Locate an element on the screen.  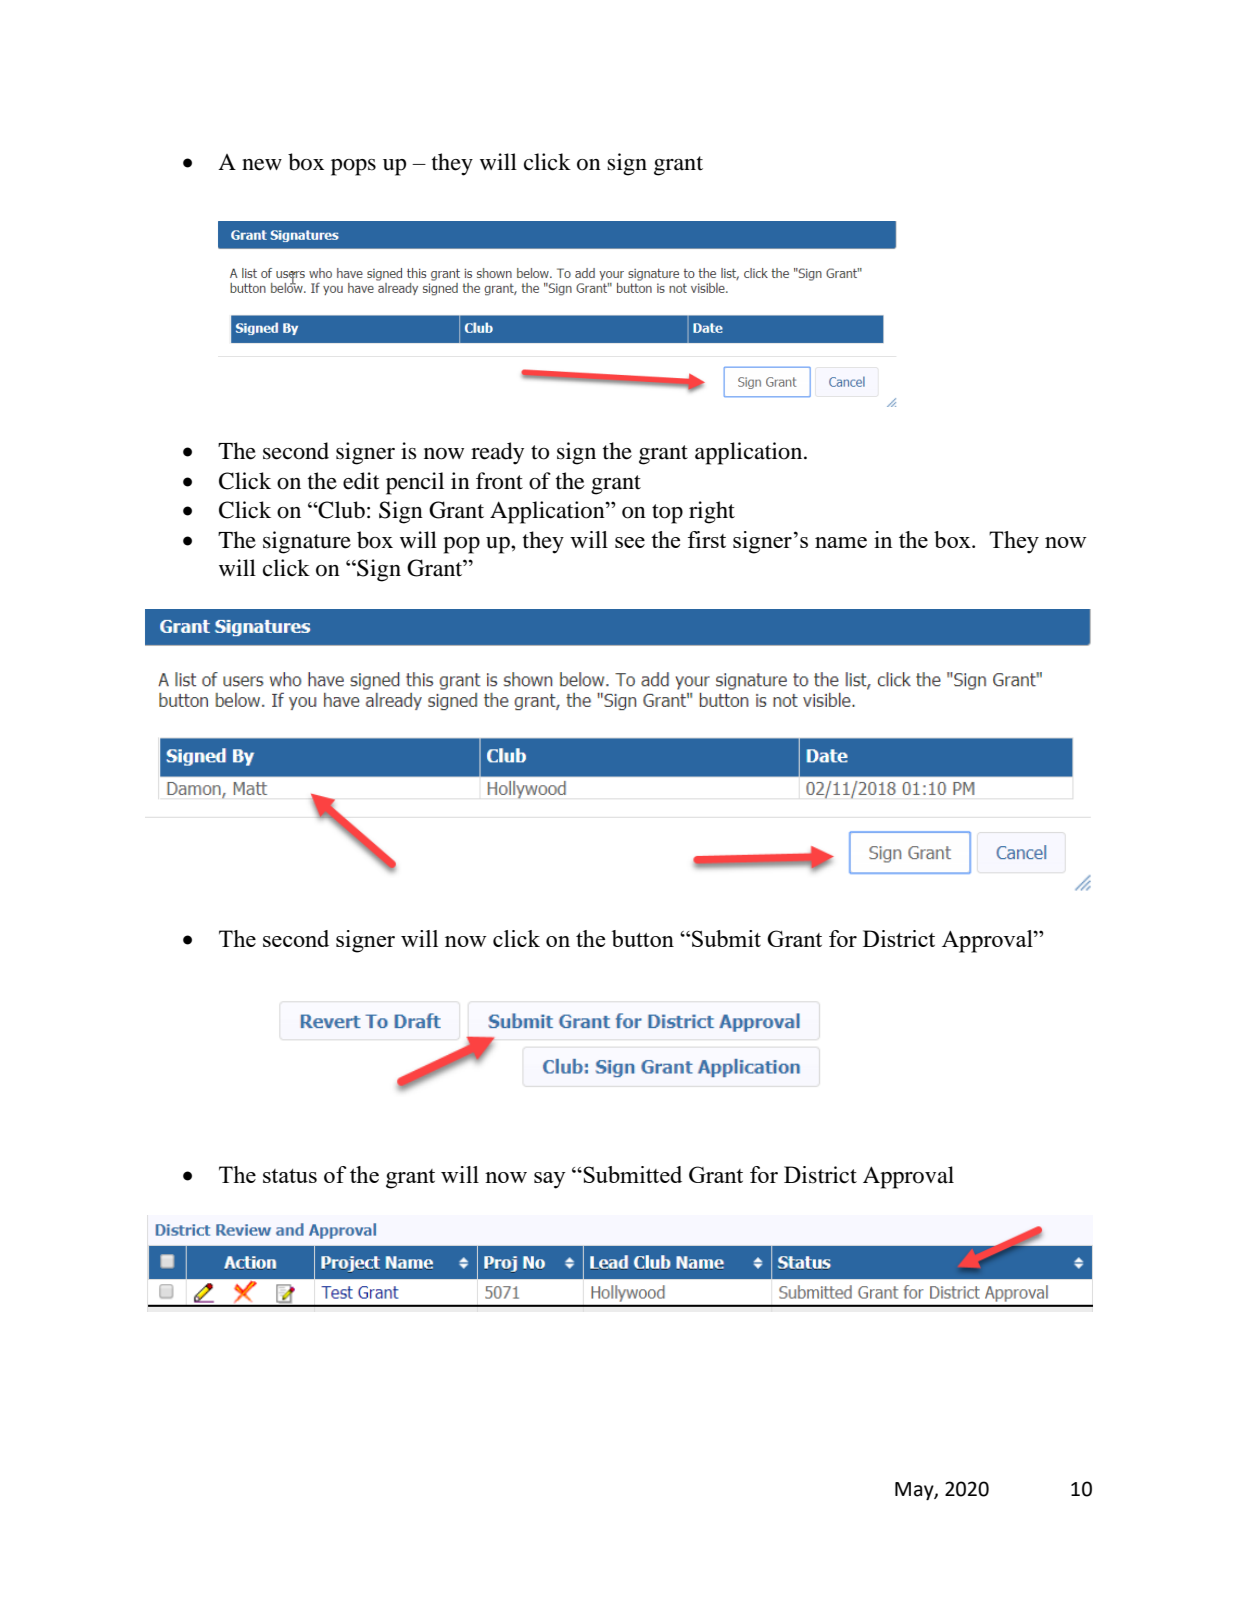
new is located at coordinates (262, 165).
